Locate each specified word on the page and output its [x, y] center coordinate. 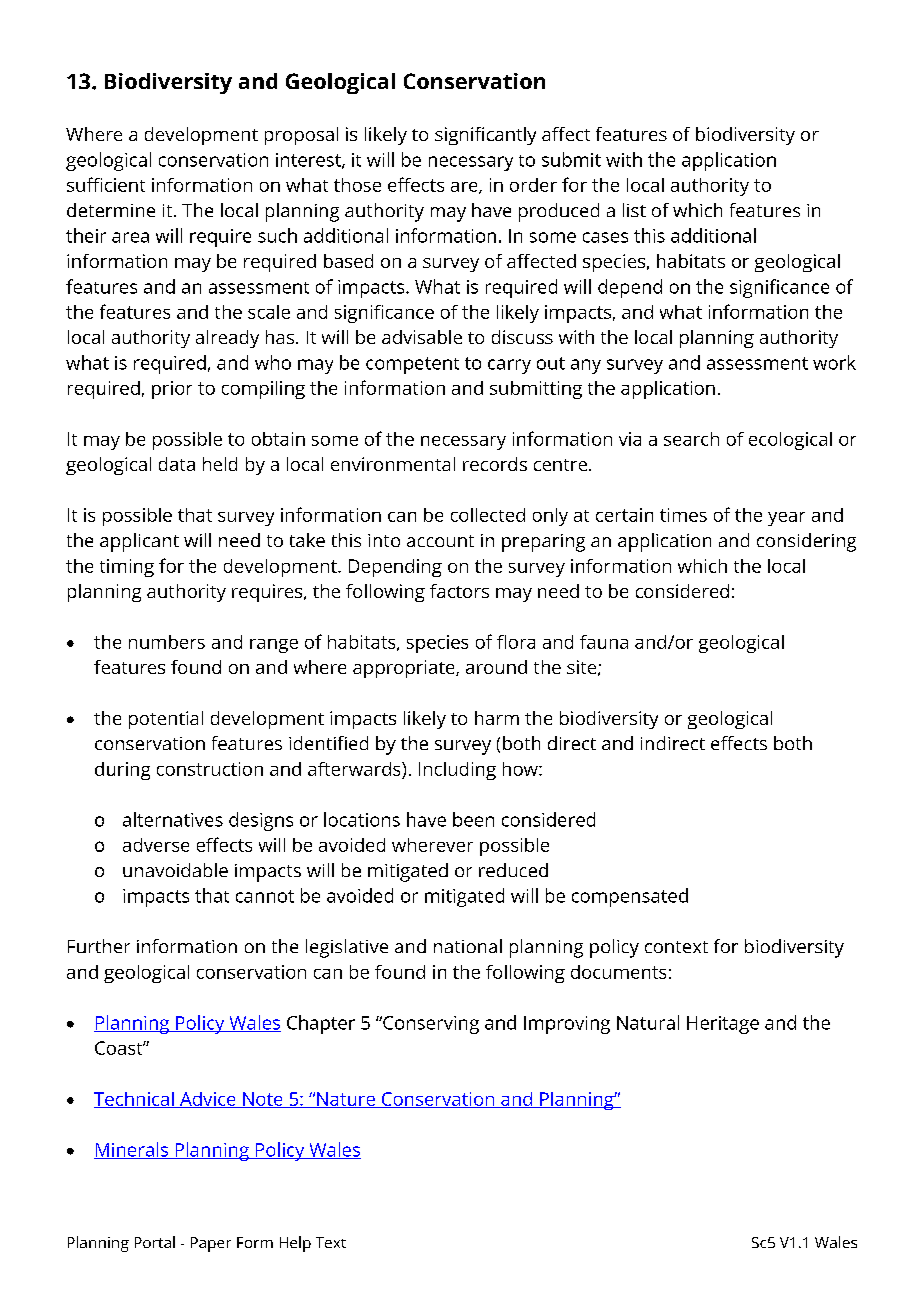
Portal [155, 1242]
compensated [630, 897]
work [834, 362]
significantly [485, 136]
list [634, 210]
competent [412, 365]
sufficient [106, 184]
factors [459, 591]
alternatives [173, 819]
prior [172, 390]
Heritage [723, 1025]
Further [99, 946]
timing [127, 568]
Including [457, 771]
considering [806, 542]
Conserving [430, 1025]
